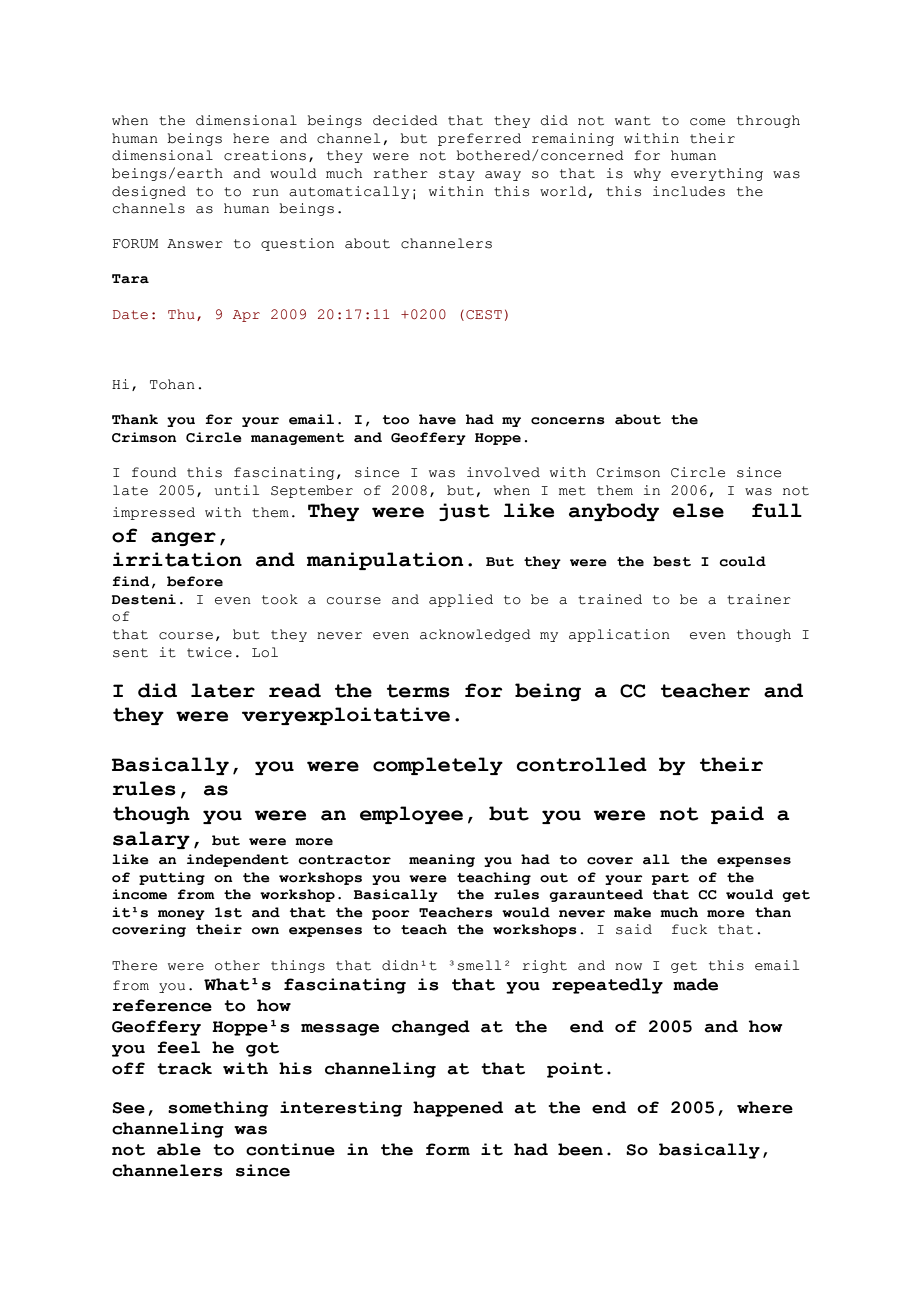  What do you see at coordinates (458, 1109) in the screenshot?
I see `happened` at bounding box center [458, 1109].
